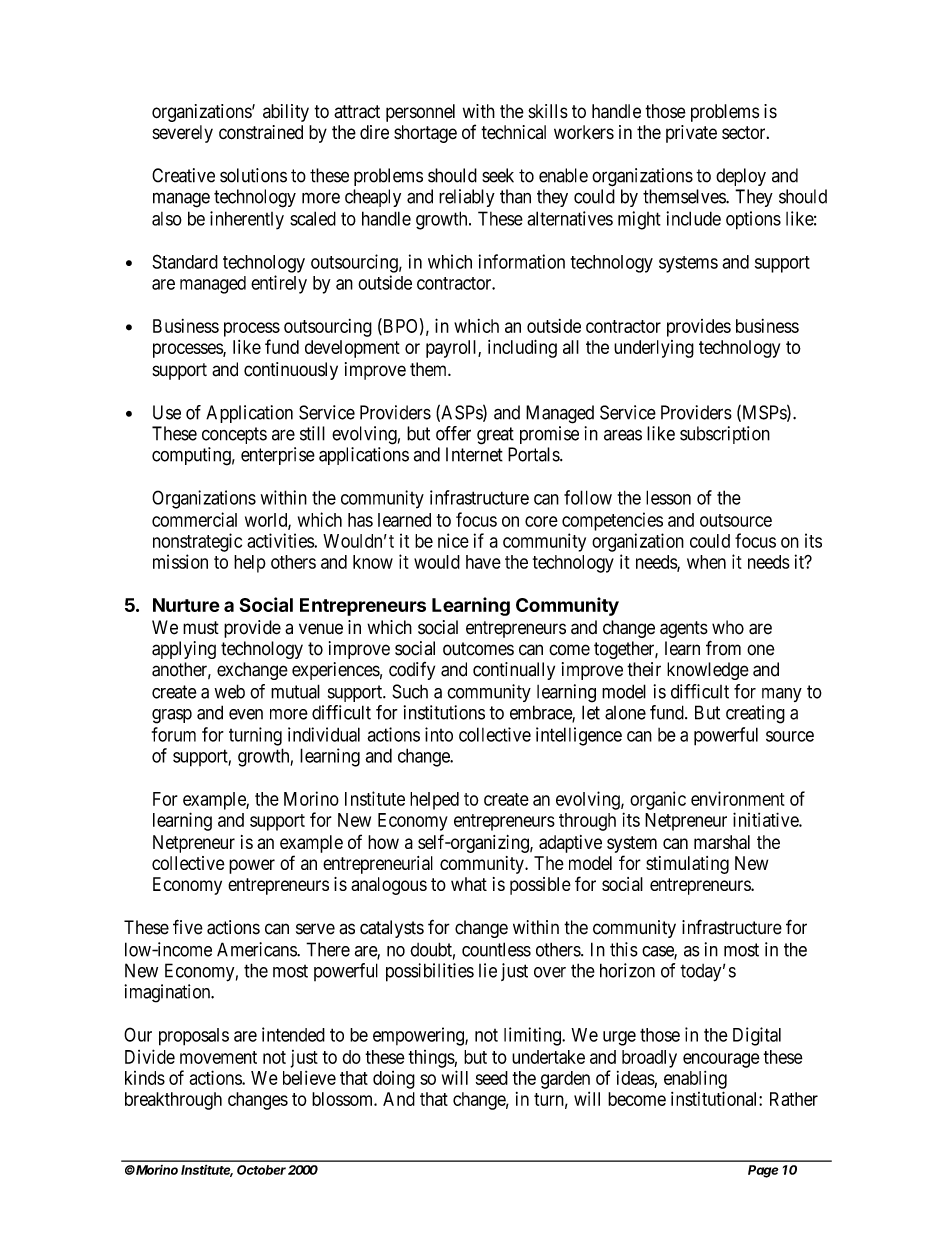 This screenshot has height=1233, width=952. Describe the element at coordinates (723, 648) in the screenshot. I see `from` at that location.
